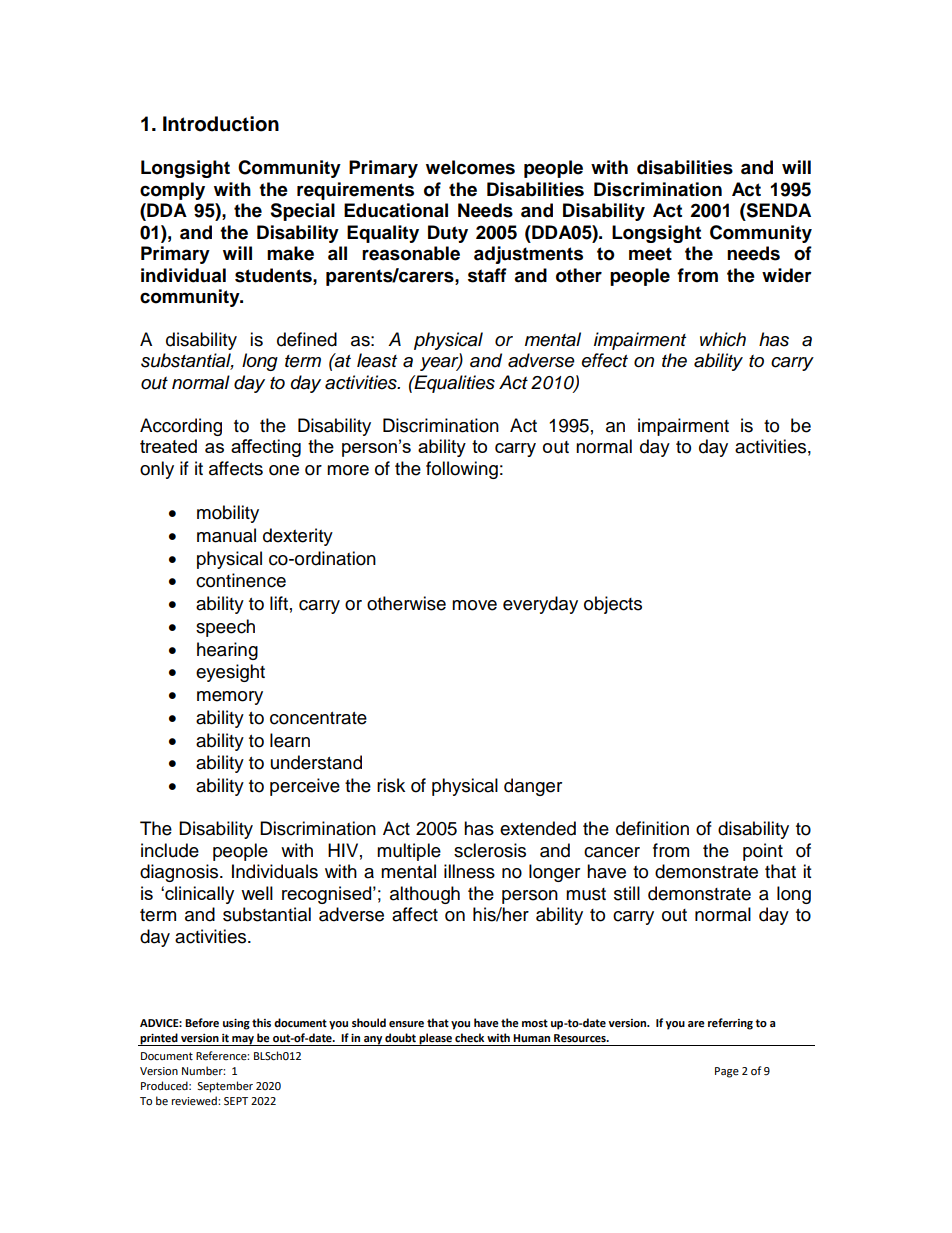 The image size is (952, 1233). What do you see at coordinates (727, 1072) in the image?
I see `Page` at bounding box center [727, 1072].
